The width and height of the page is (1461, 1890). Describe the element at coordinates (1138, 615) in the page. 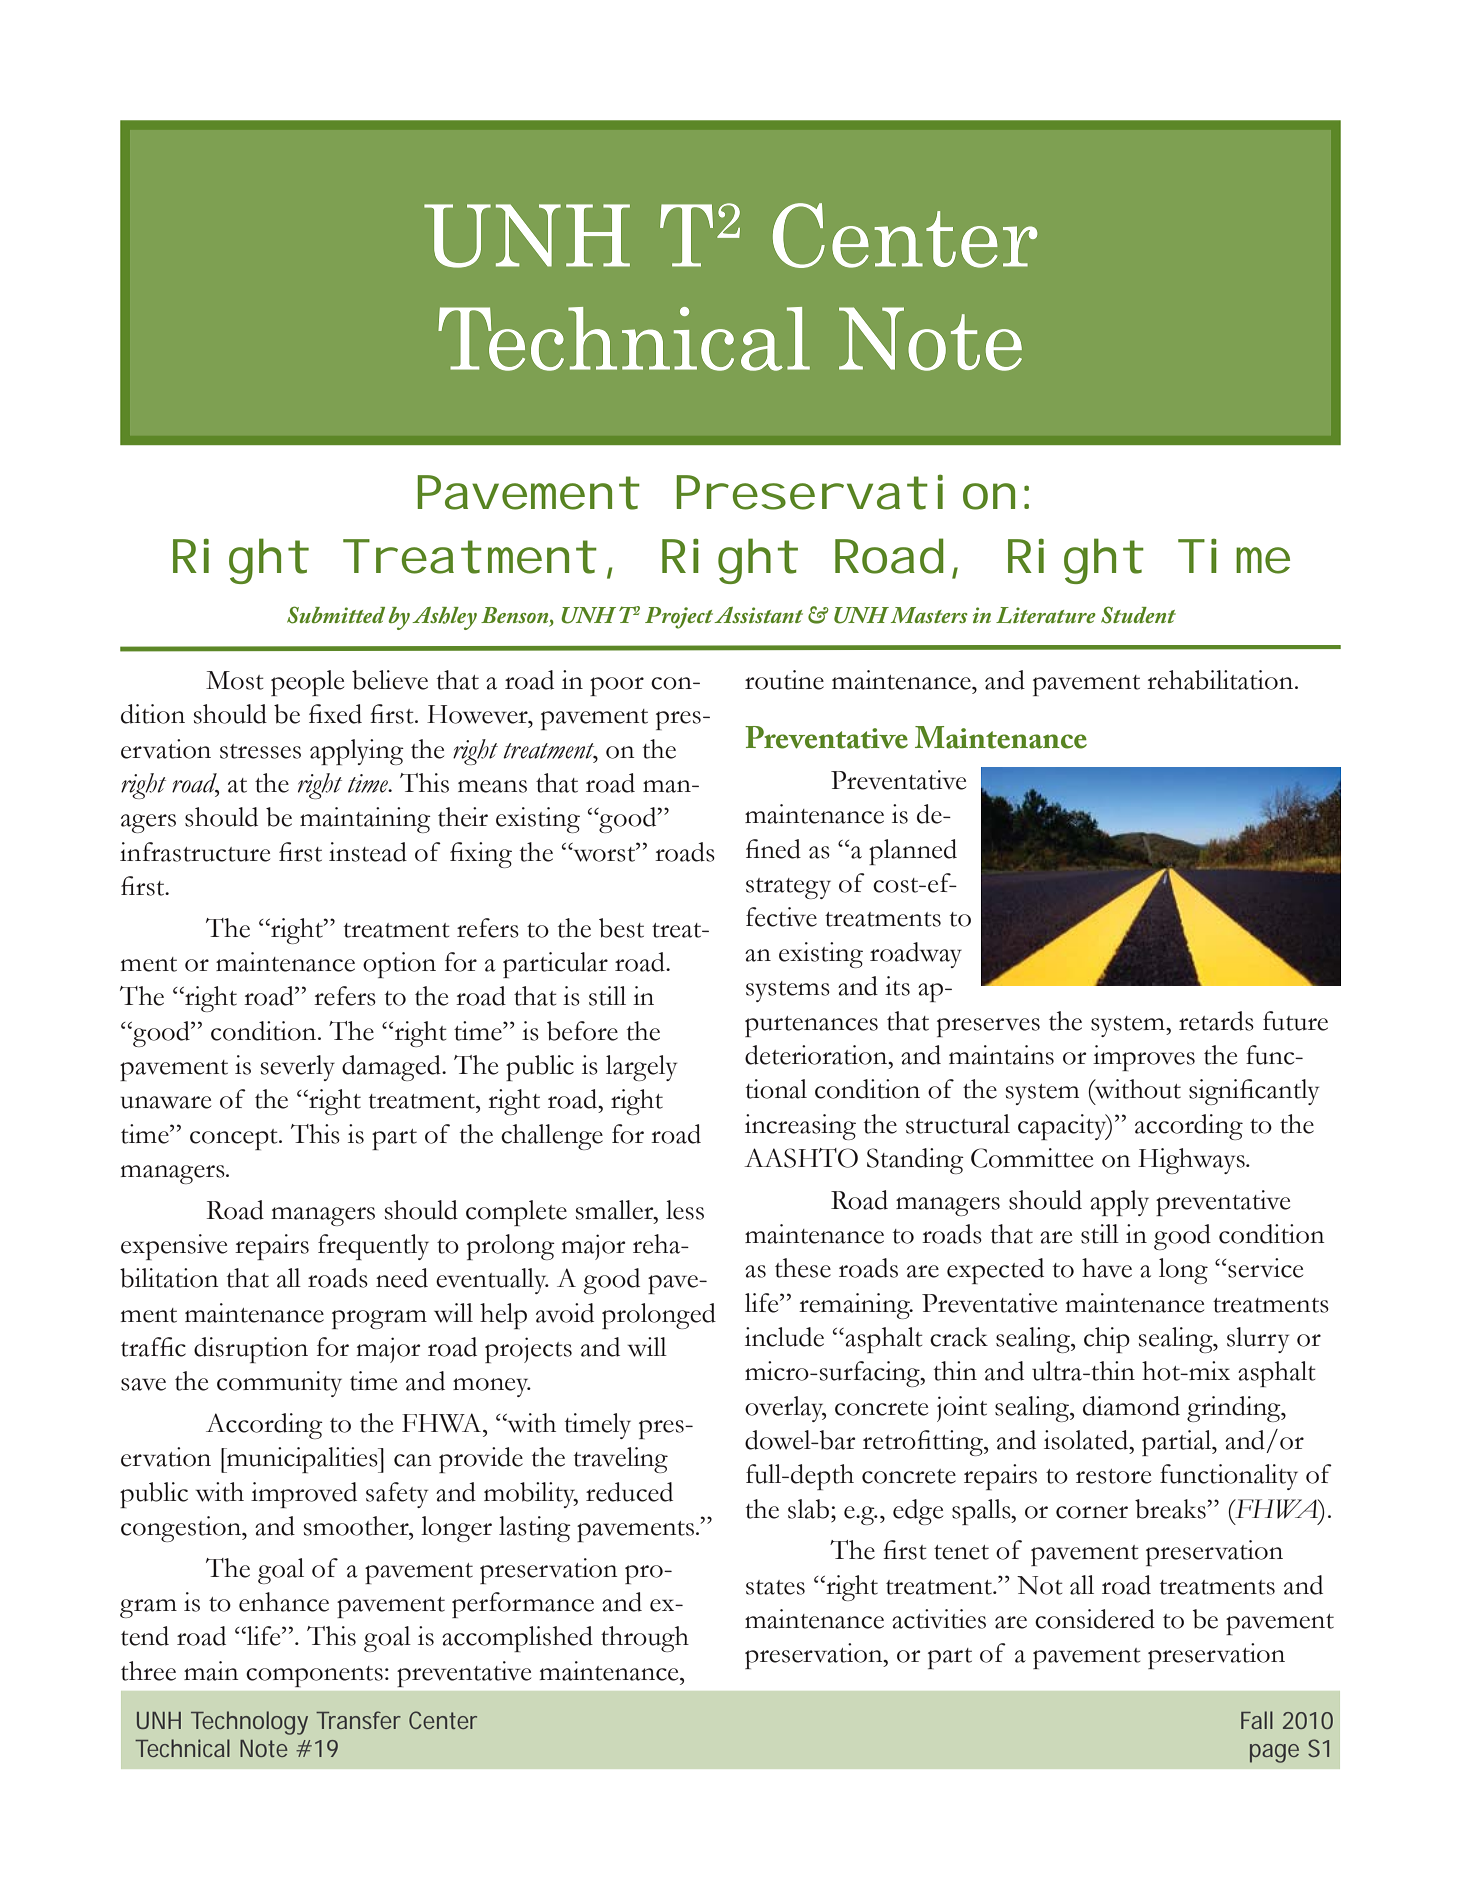

I see `Student` at that location.
